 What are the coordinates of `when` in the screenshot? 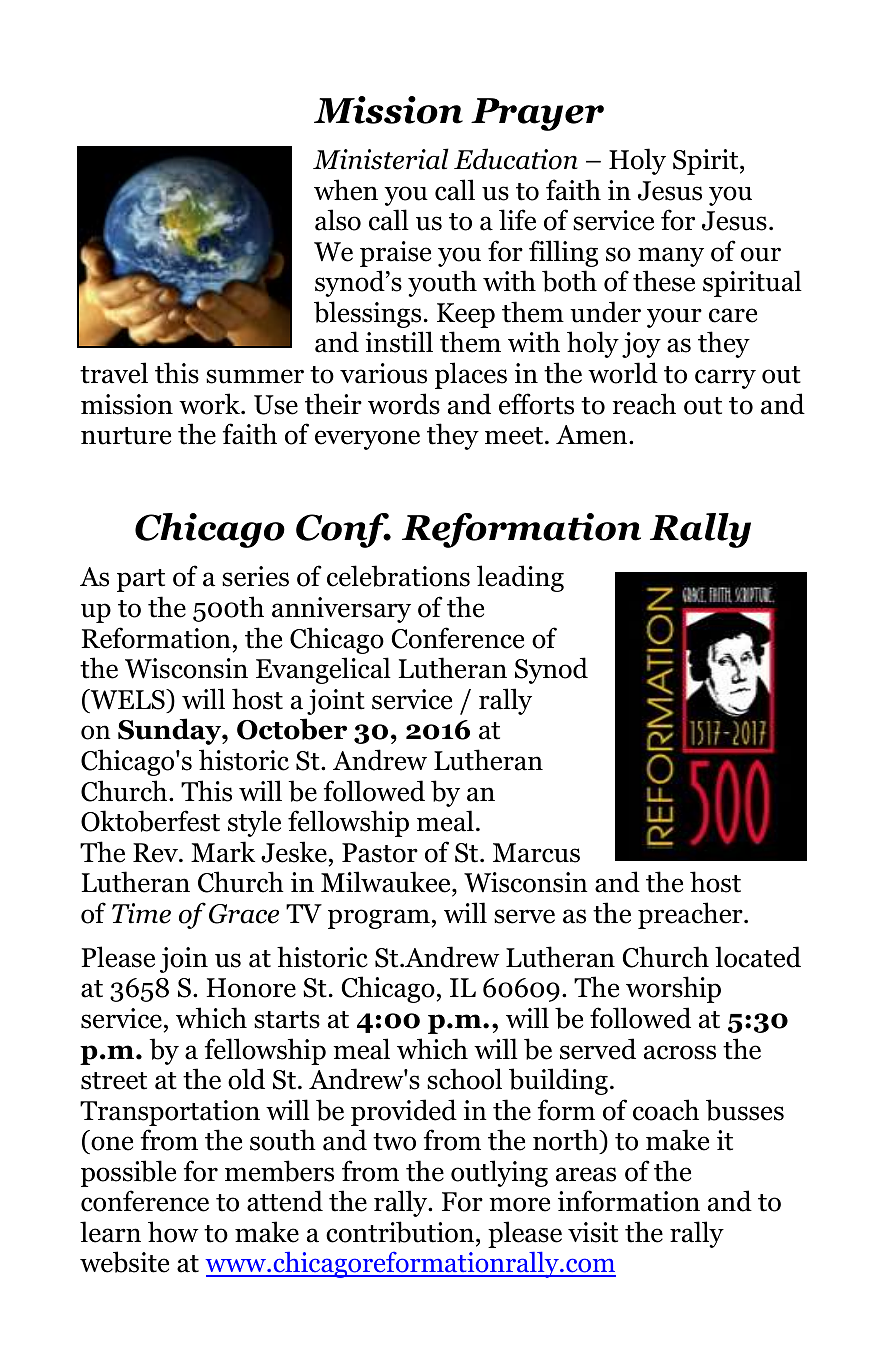 It's located at (346, 190).
